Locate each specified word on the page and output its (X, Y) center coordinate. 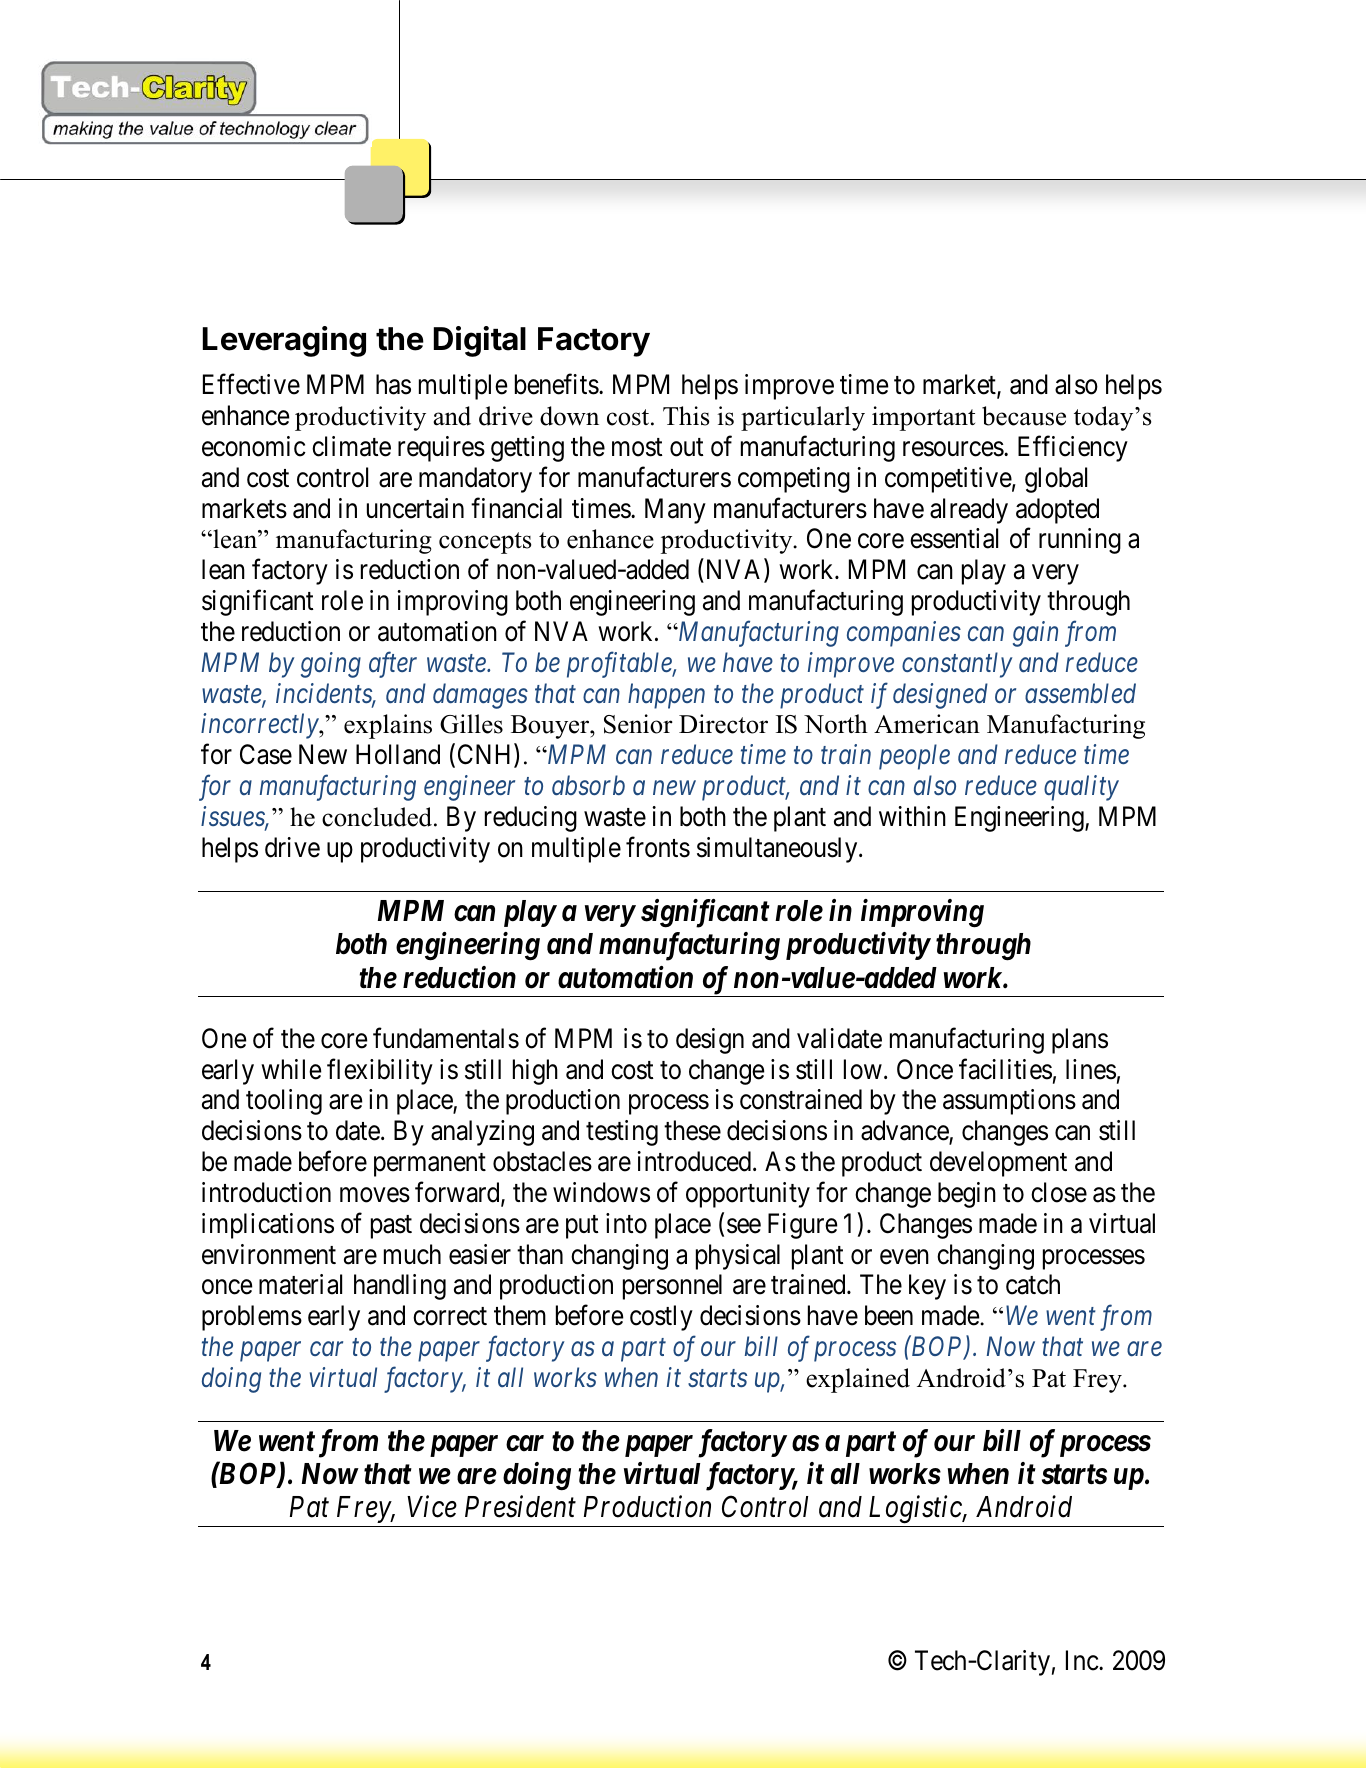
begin (967, 1195)
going (331, 665)
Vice (432, 1507)
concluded (378, 817)
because (1024, 416)
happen (666, 696)
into (626, 1223)
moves (375, 1195)
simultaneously (778, 850)
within (912, 816)
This (686, 416)
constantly (957, 665)
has (393, 384)
